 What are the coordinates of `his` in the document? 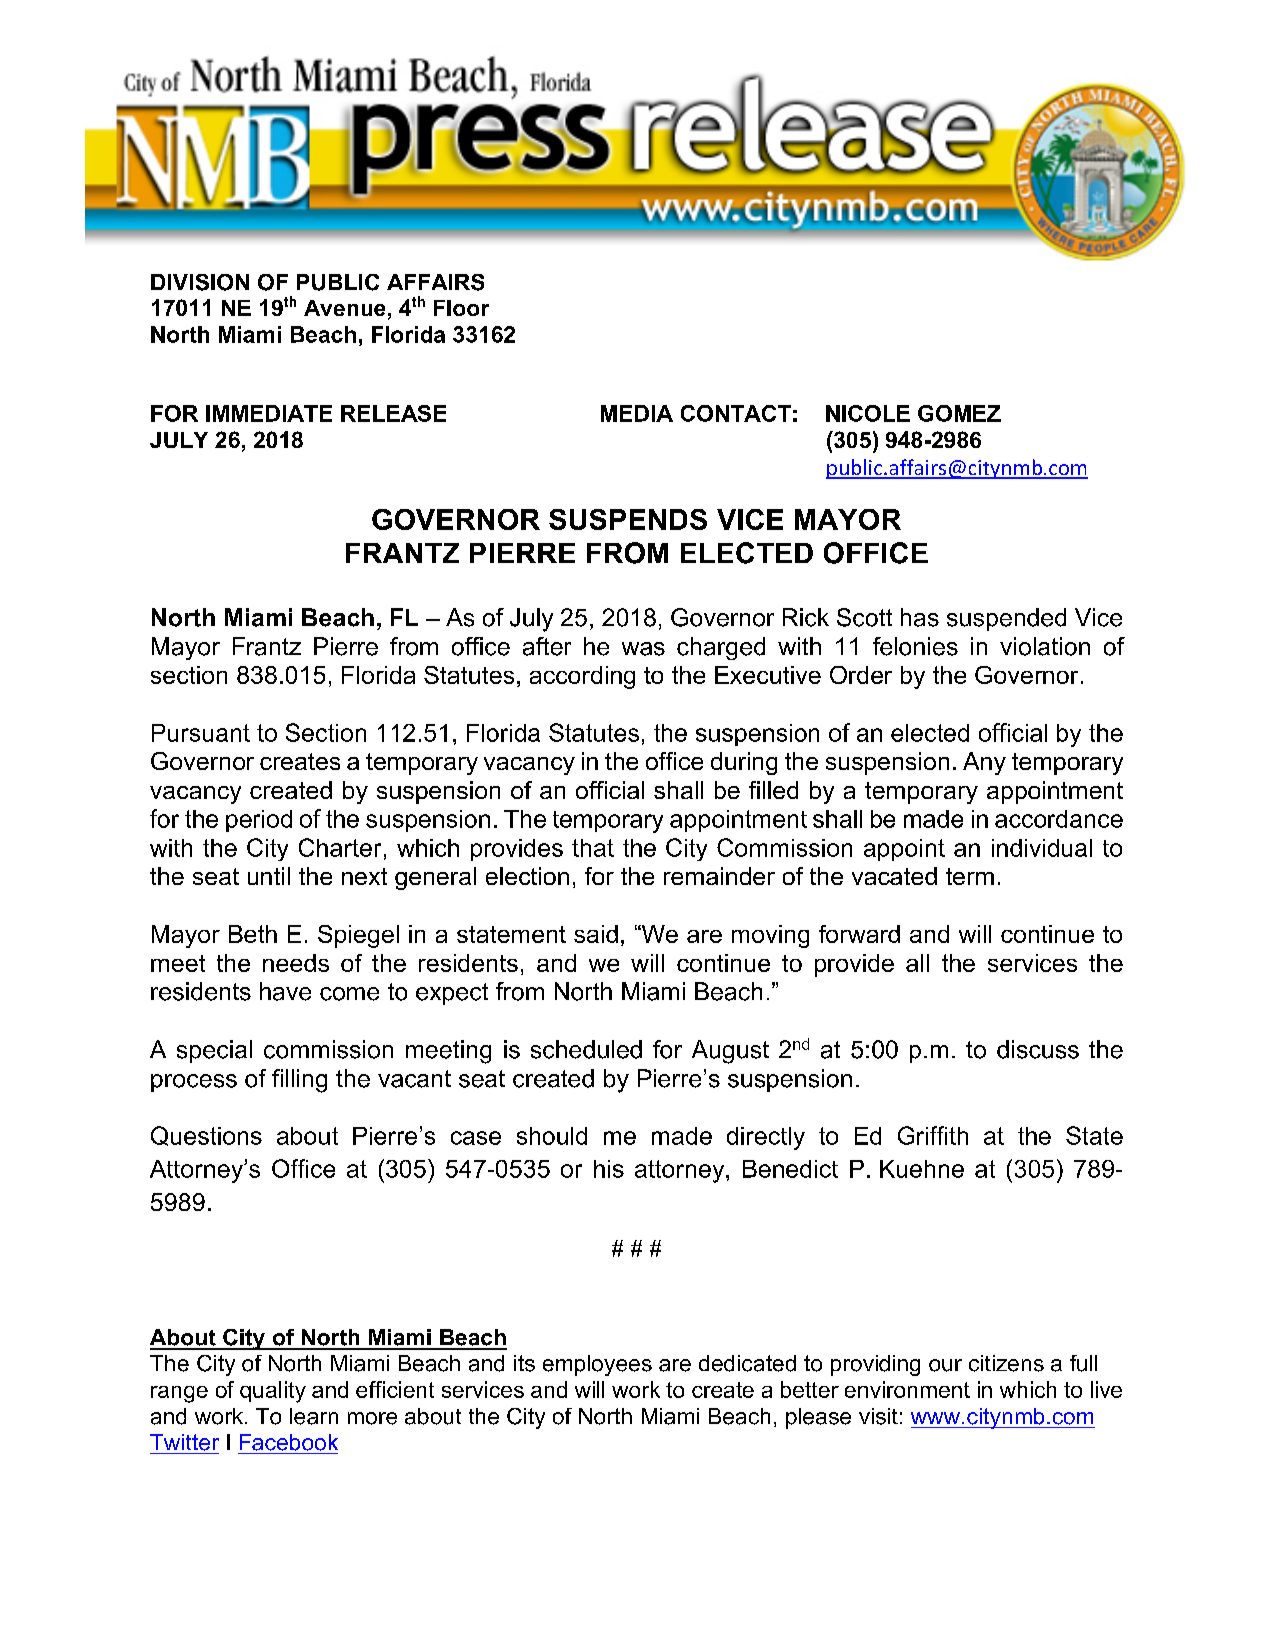 It's located at (609, 1169).
